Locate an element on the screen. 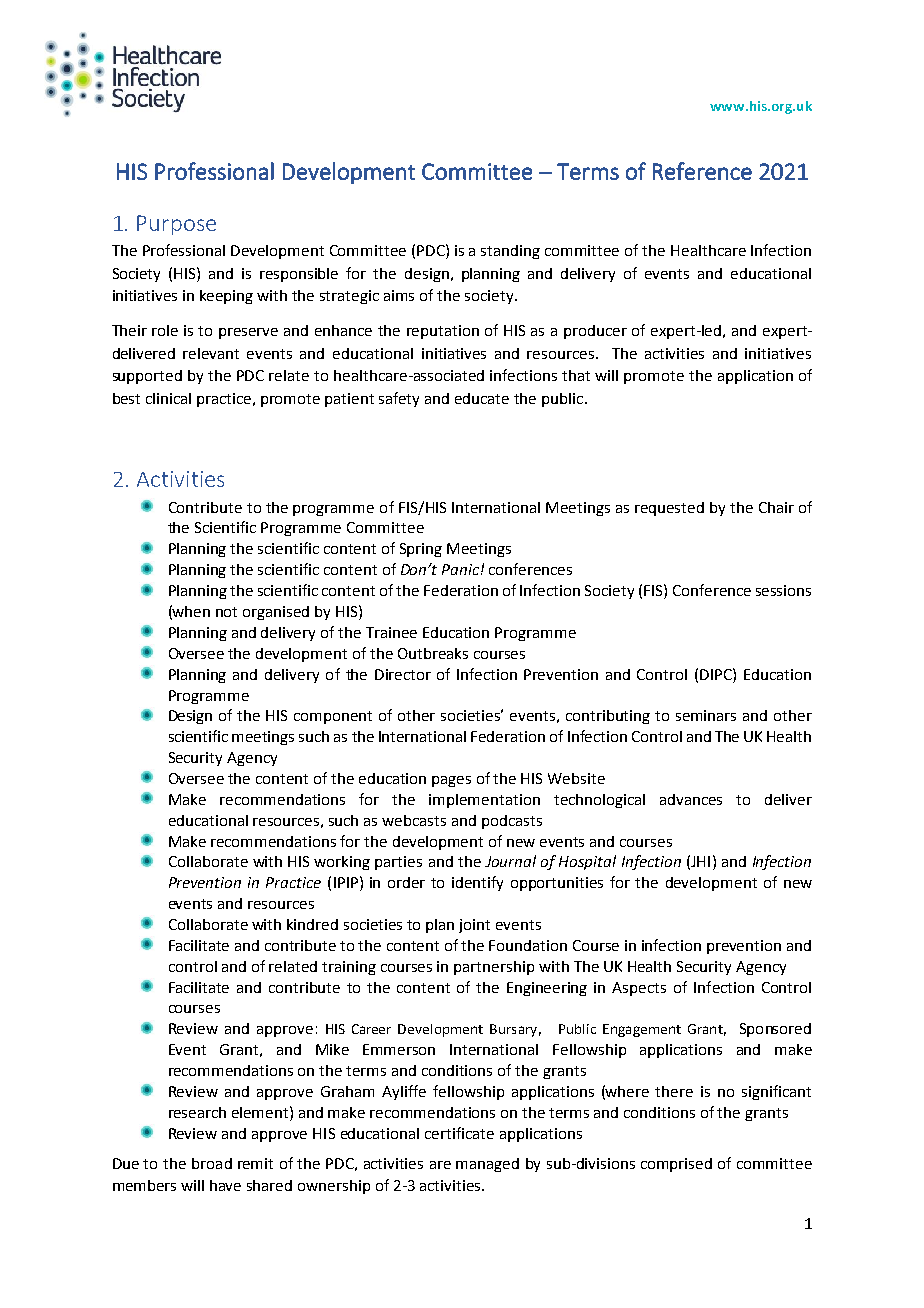 Image resolution: width=924 pixels, height=1308 pixels. Reference is located at coordinates (702, 171).
